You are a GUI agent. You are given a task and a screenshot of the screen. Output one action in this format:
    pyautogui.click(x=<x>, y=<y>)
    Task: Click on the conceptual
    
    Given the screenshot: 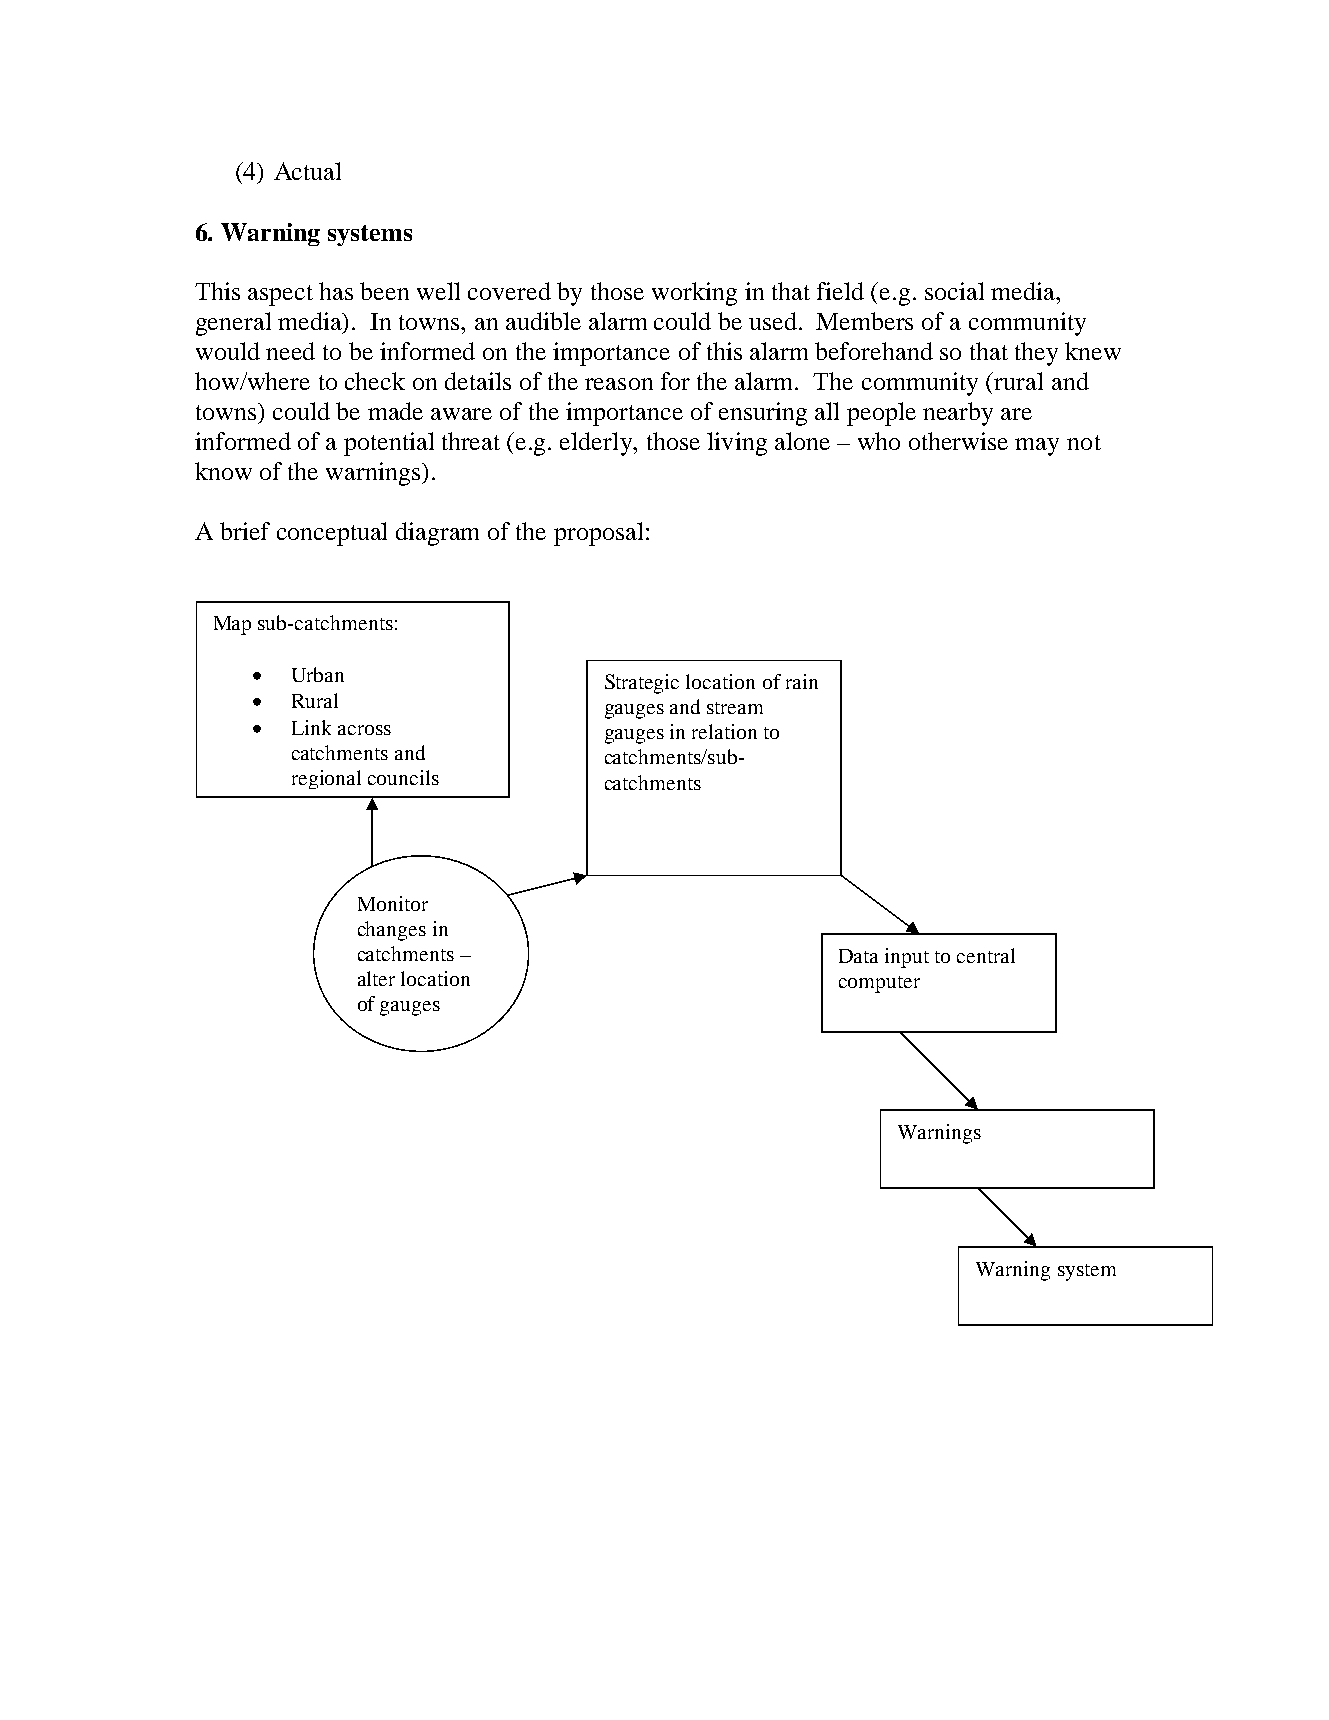 What is the action you would take?
    pyautogui.click(x=332, y=534)
